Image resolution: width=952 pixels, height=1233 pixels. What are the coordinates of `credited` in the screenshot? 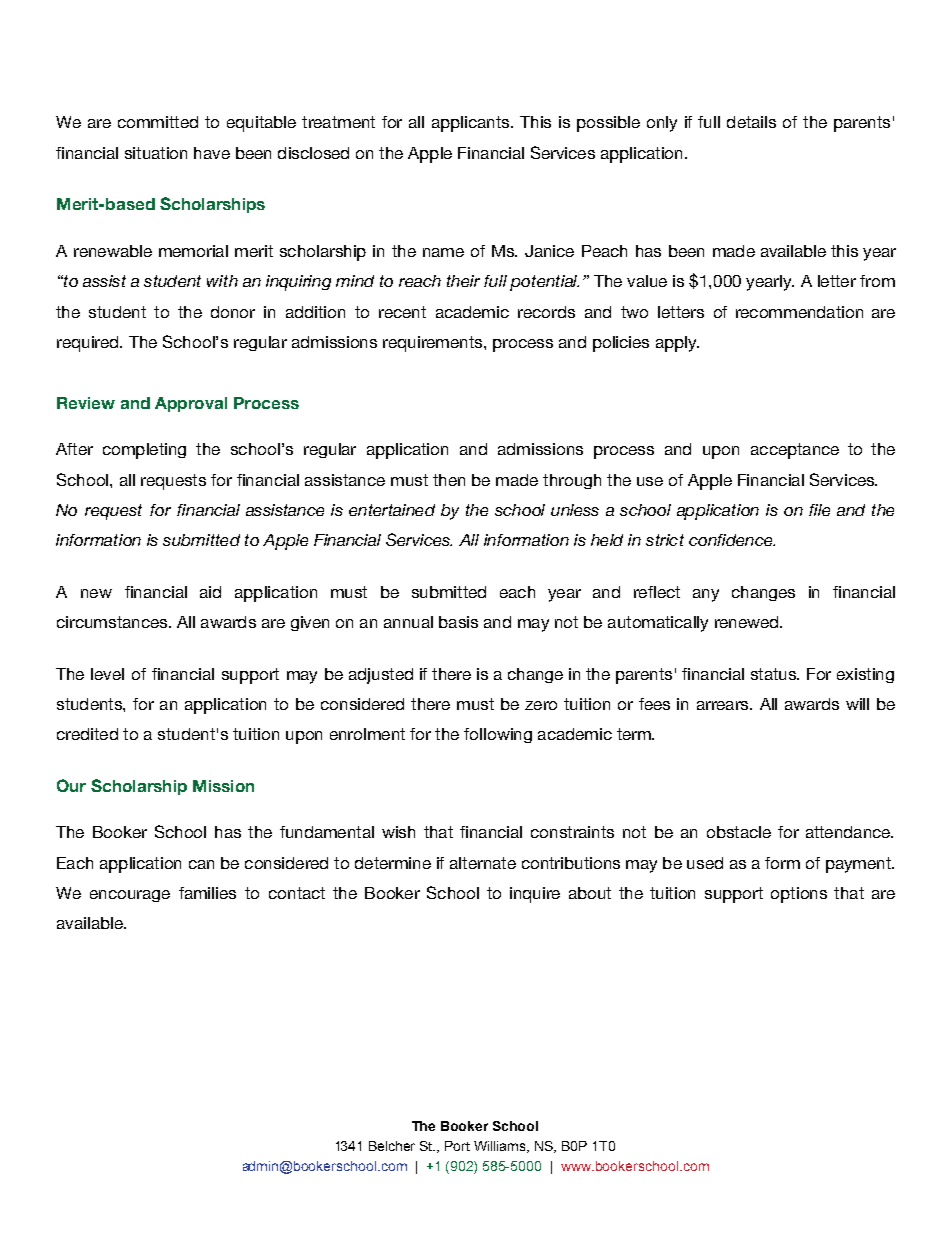 It's located at (87, 734).
